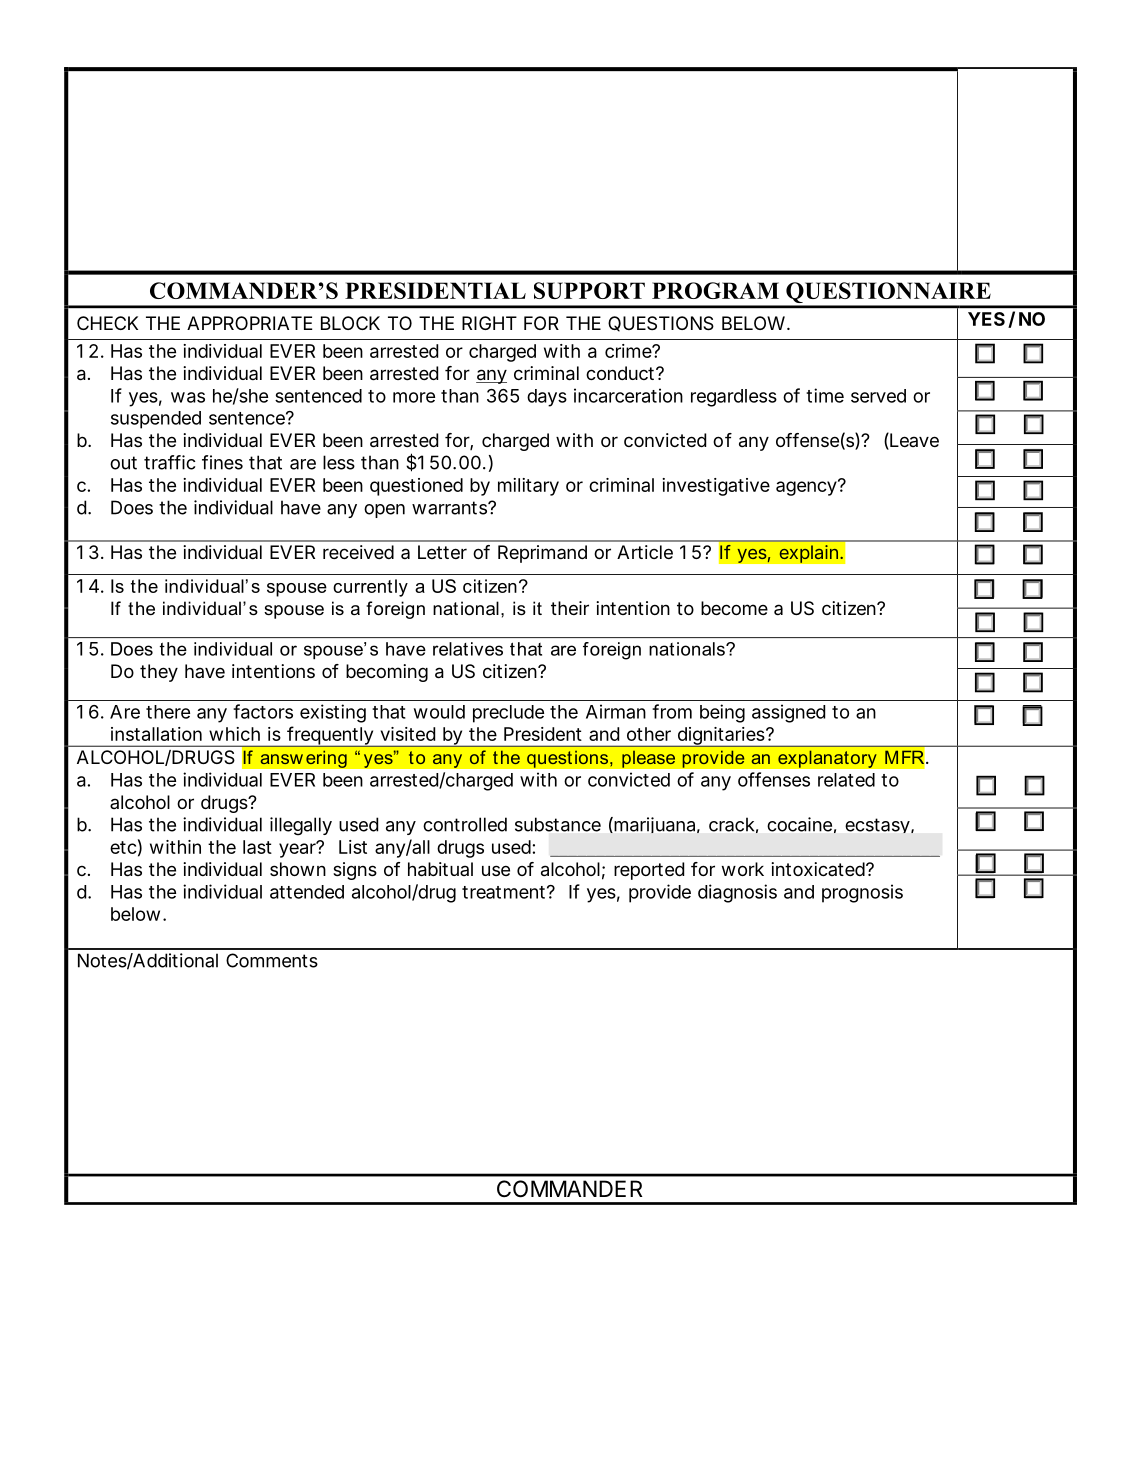 The height and width of the screenshot is (1477, 1141). Describe the element at coordinates (489, 323) in the screenshot. I see `RIGHT` at that location.
